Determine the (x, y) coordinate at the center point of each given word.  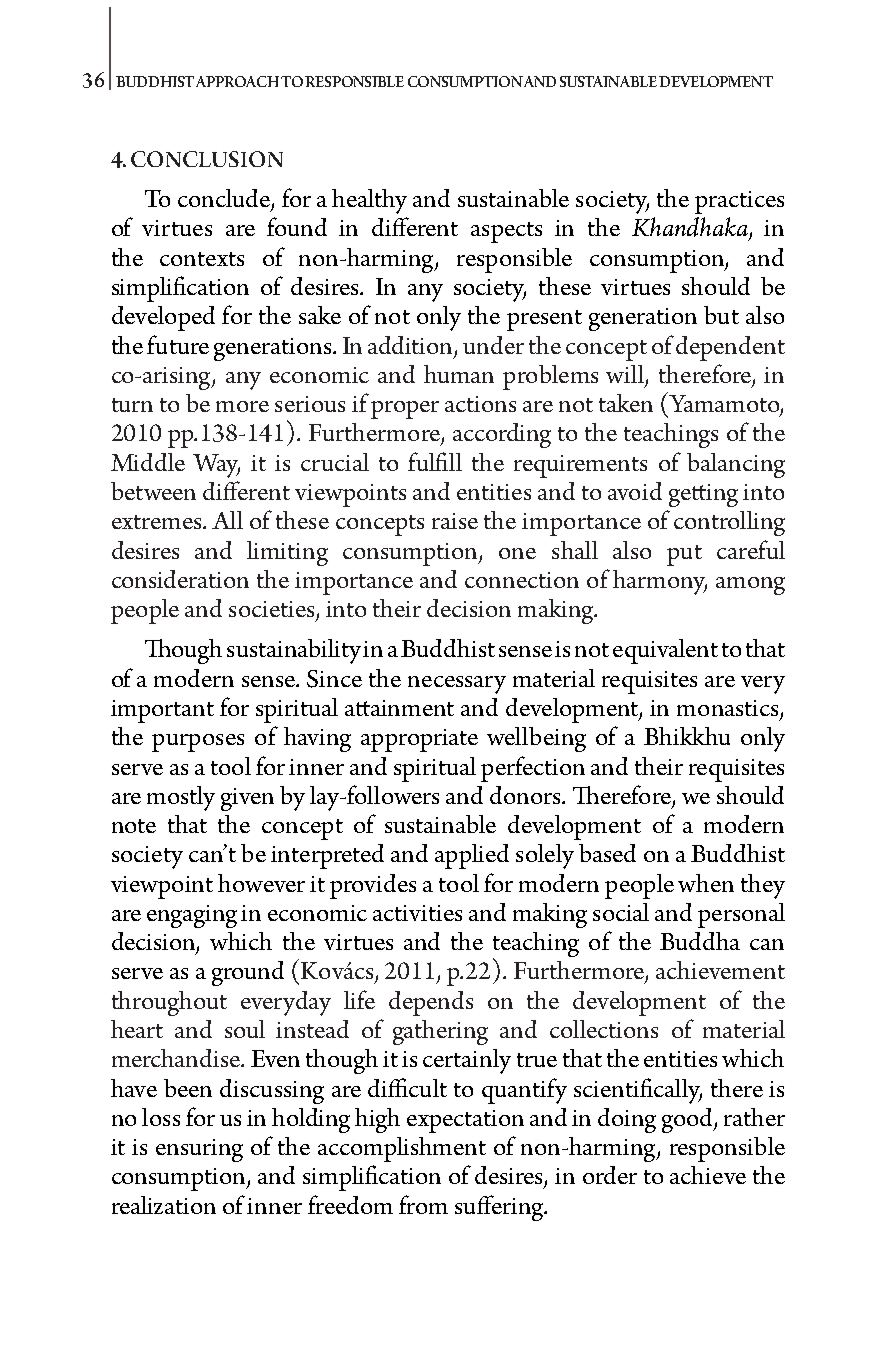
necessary (457, 685)
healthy (369, 201)
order (610, 1175)
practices (739, 202)
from (423, 1204)
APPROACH (237, 81)
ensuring (199, 1150)
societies (273, 610)
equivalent (665, 651)
